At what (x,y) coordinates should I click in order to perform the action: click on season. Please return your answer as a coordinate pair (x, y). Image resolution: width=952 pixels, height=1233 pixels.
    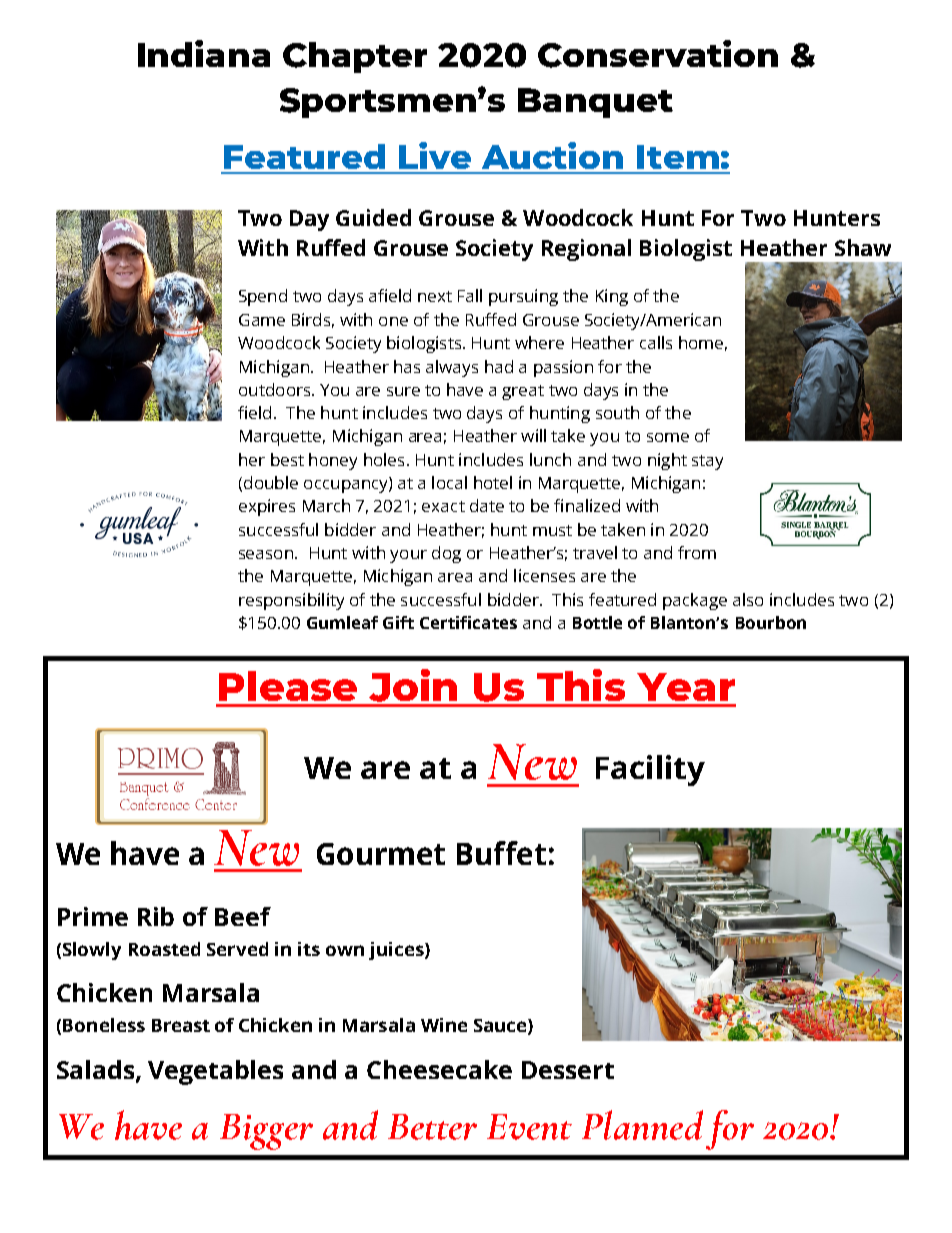
    Looking at the image, I should click on (267, 554).
